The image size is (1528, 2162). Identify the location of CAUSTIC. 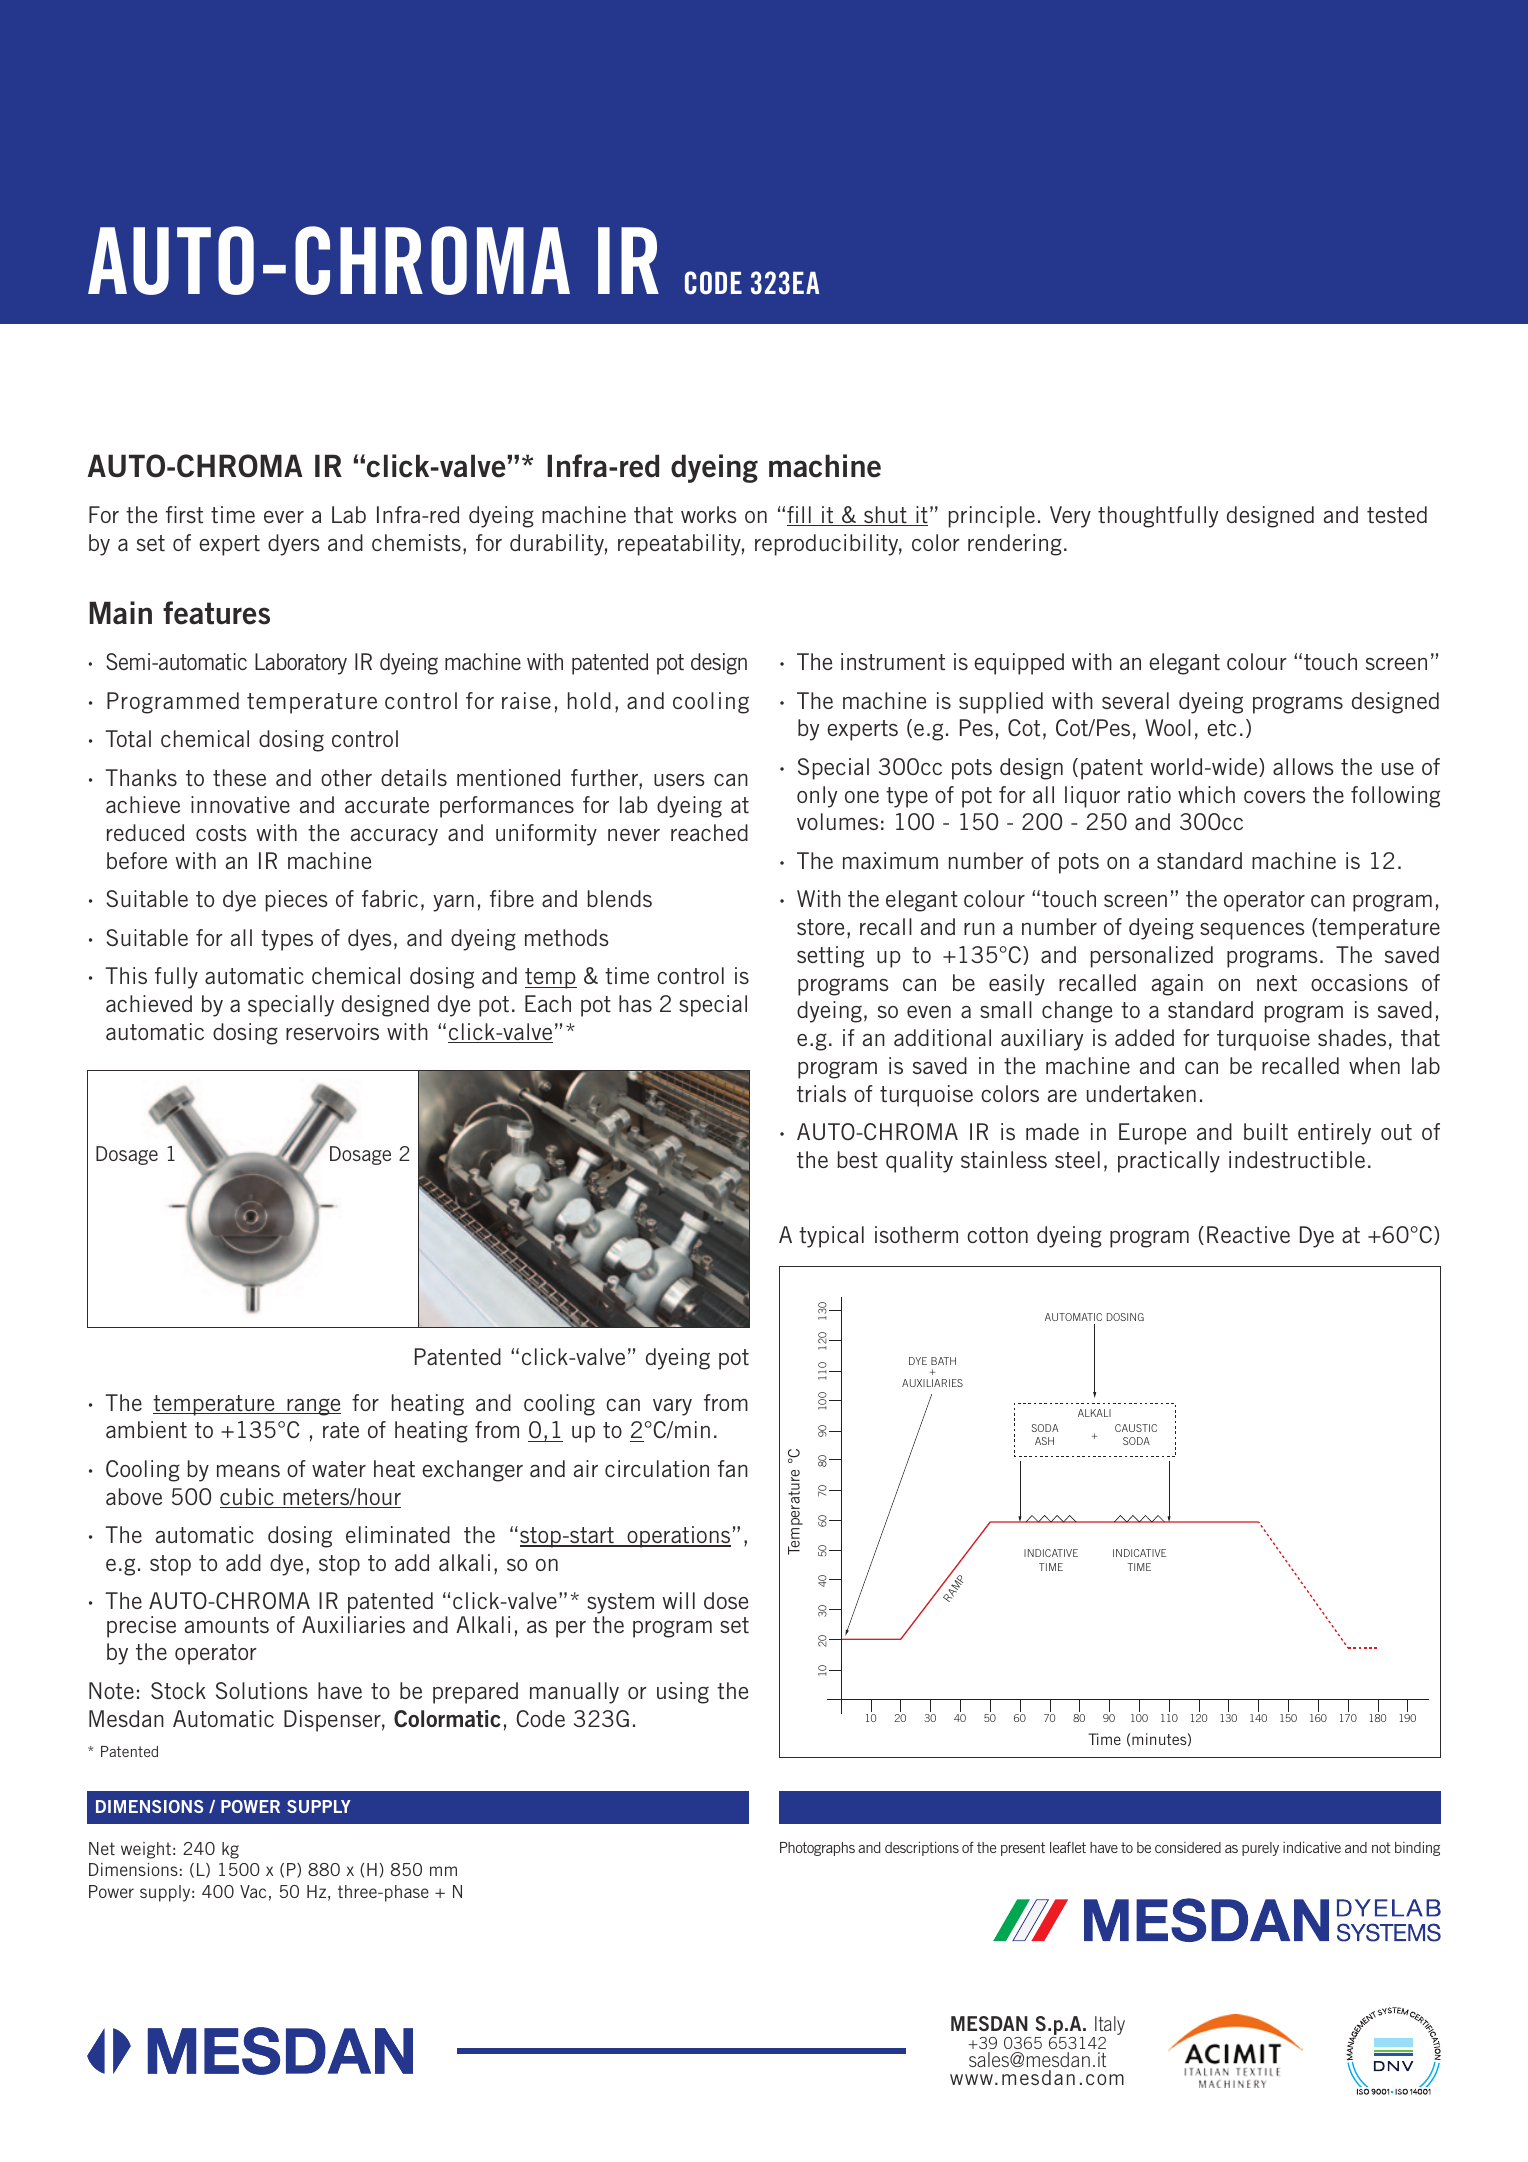
(1136, 1428).
